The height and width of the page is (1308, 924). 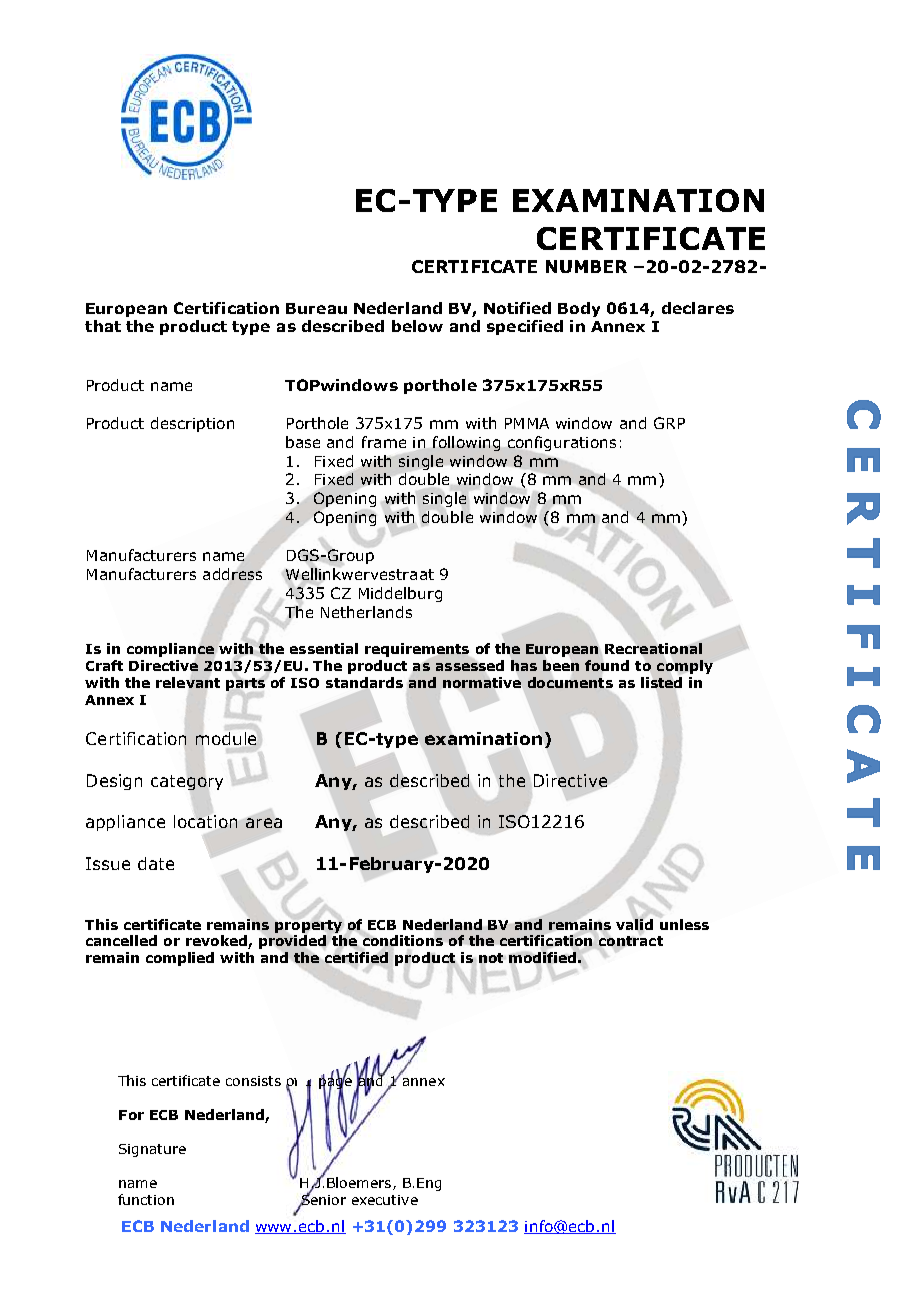 What do you see at coordinates (661, 682) in the page?
I see `listed` at bounding box center [661, 682].
